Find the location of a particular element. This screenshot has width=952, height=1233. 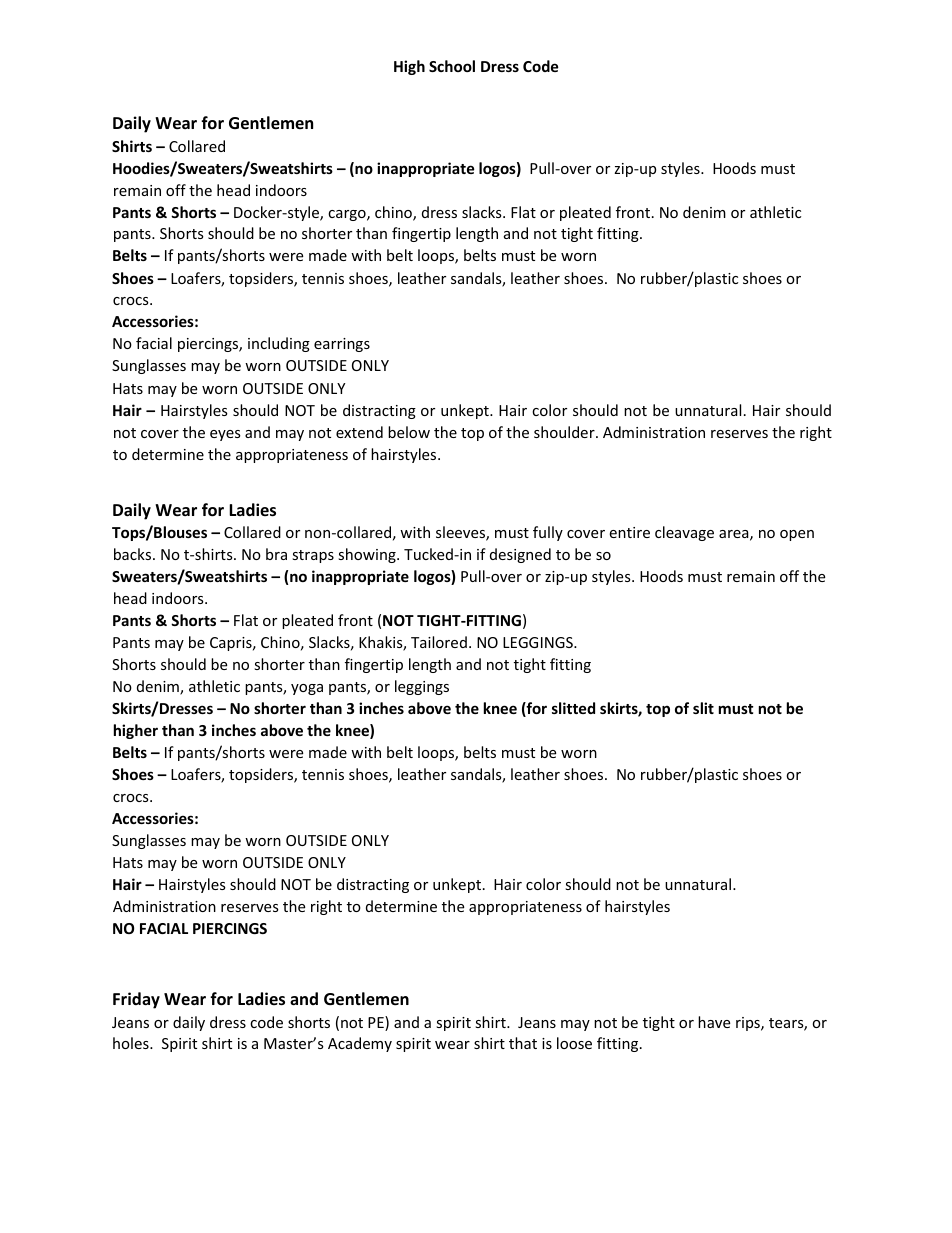

Friday is located at coordinates (136, 1000).
